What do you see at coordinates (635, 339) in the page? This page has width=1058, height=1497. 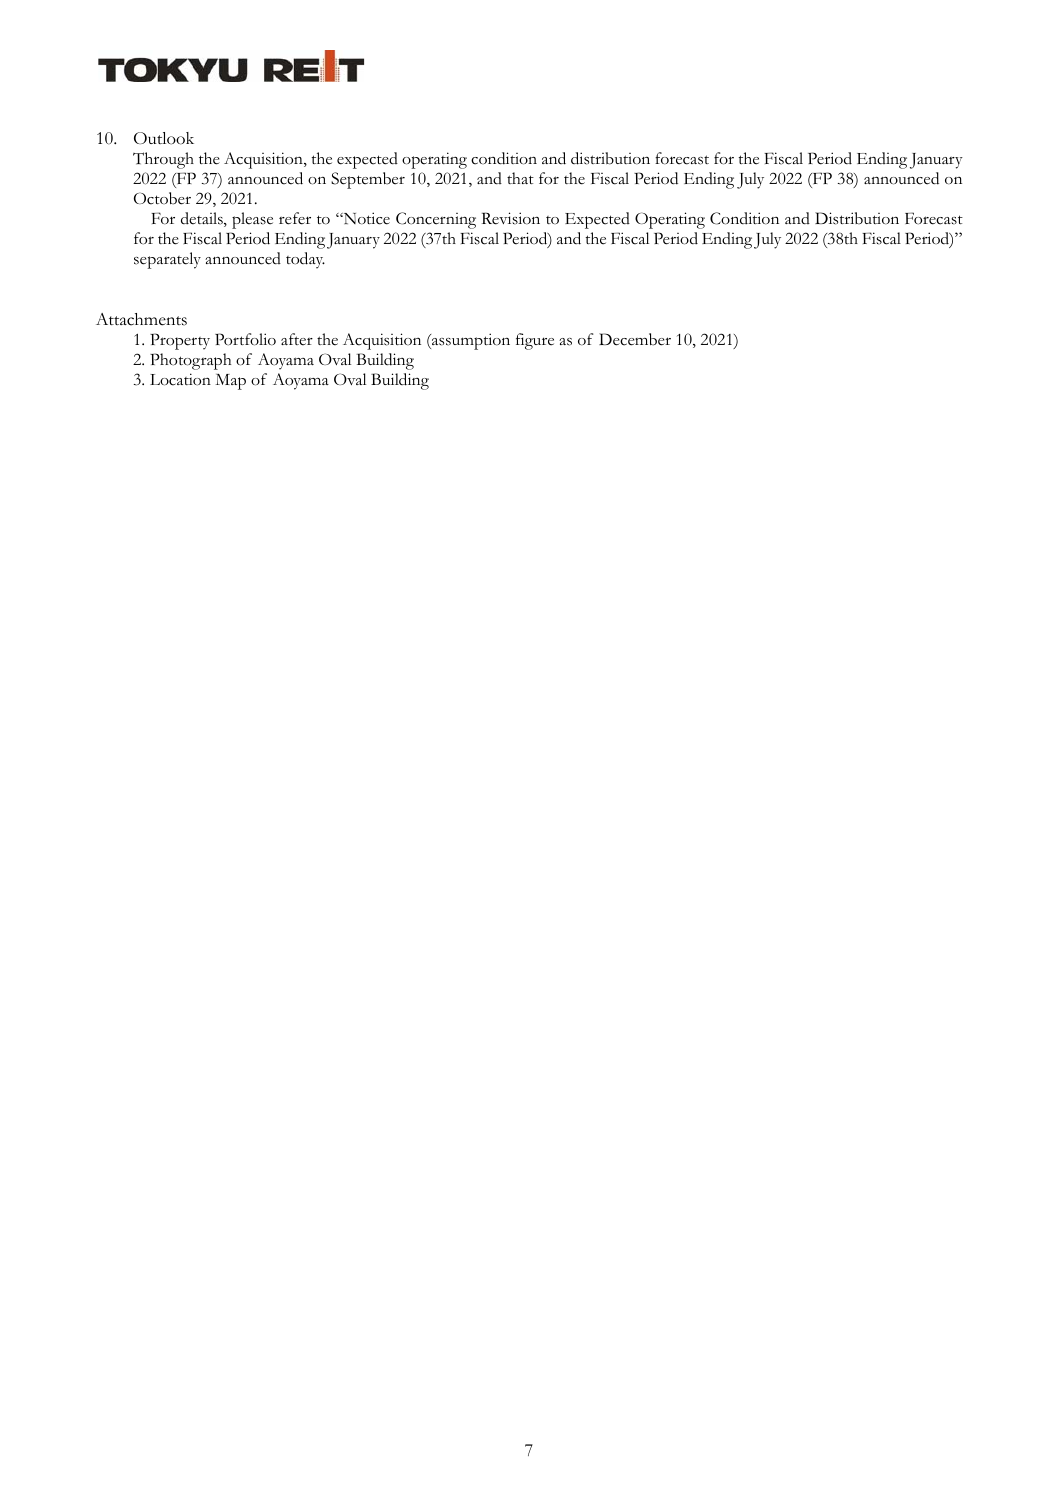 I see `December` at bounding box center [635, 339].
